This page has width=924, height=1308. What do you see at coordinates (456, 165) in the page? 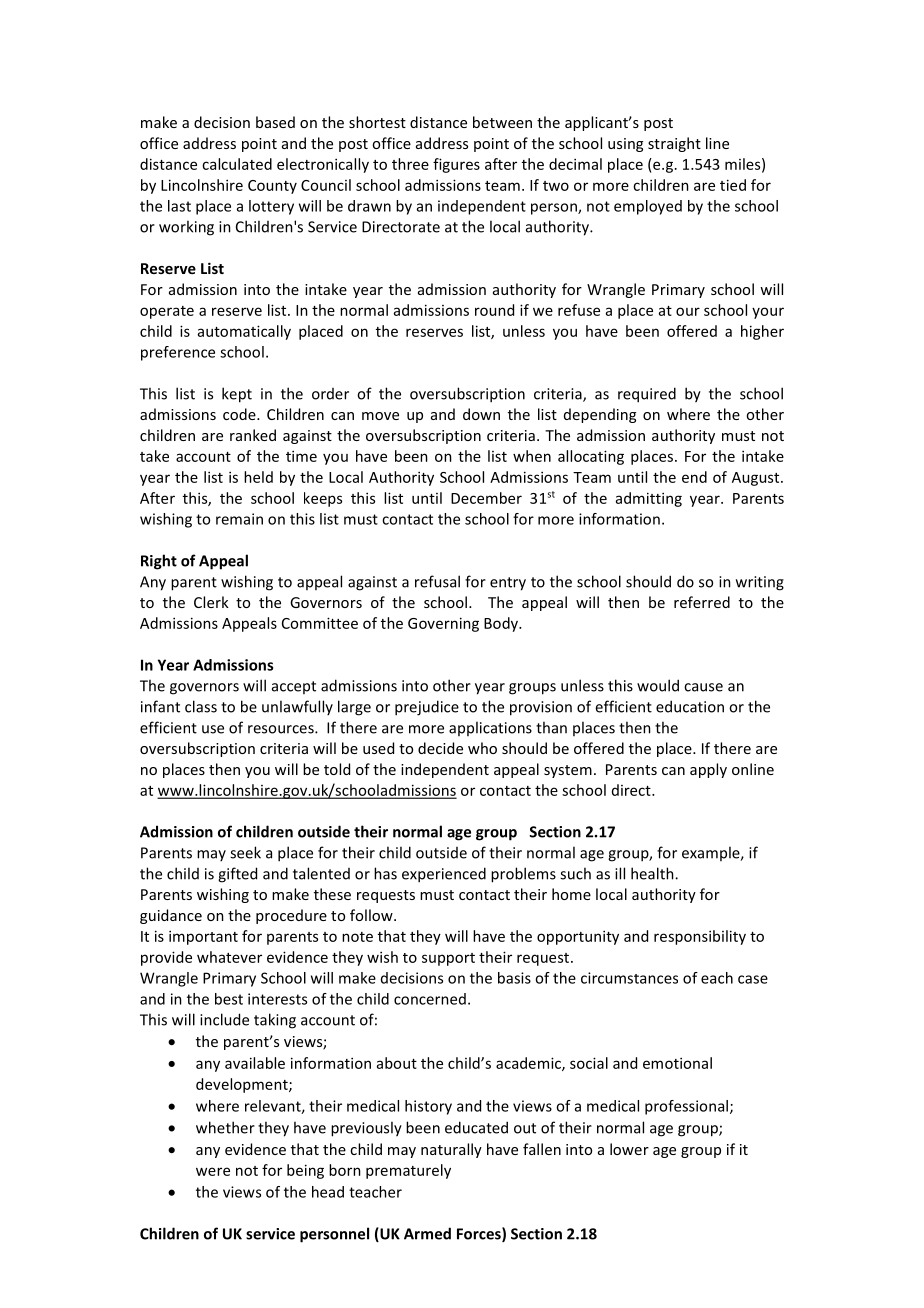
I see `figures` at bounding box center [456, 165].
